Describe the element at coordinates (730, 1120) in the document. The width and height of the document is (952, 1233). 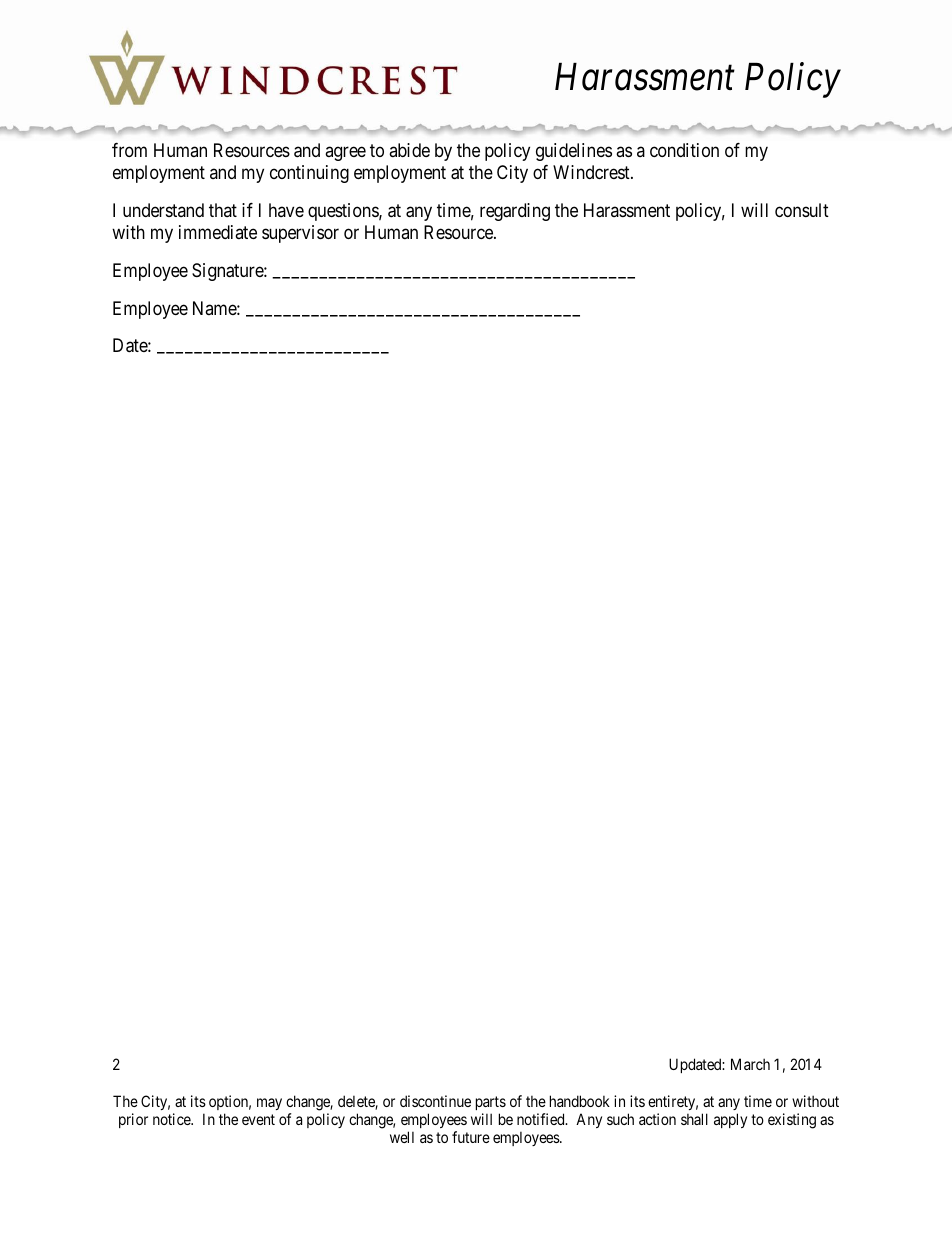
I see `apply` at that location.
